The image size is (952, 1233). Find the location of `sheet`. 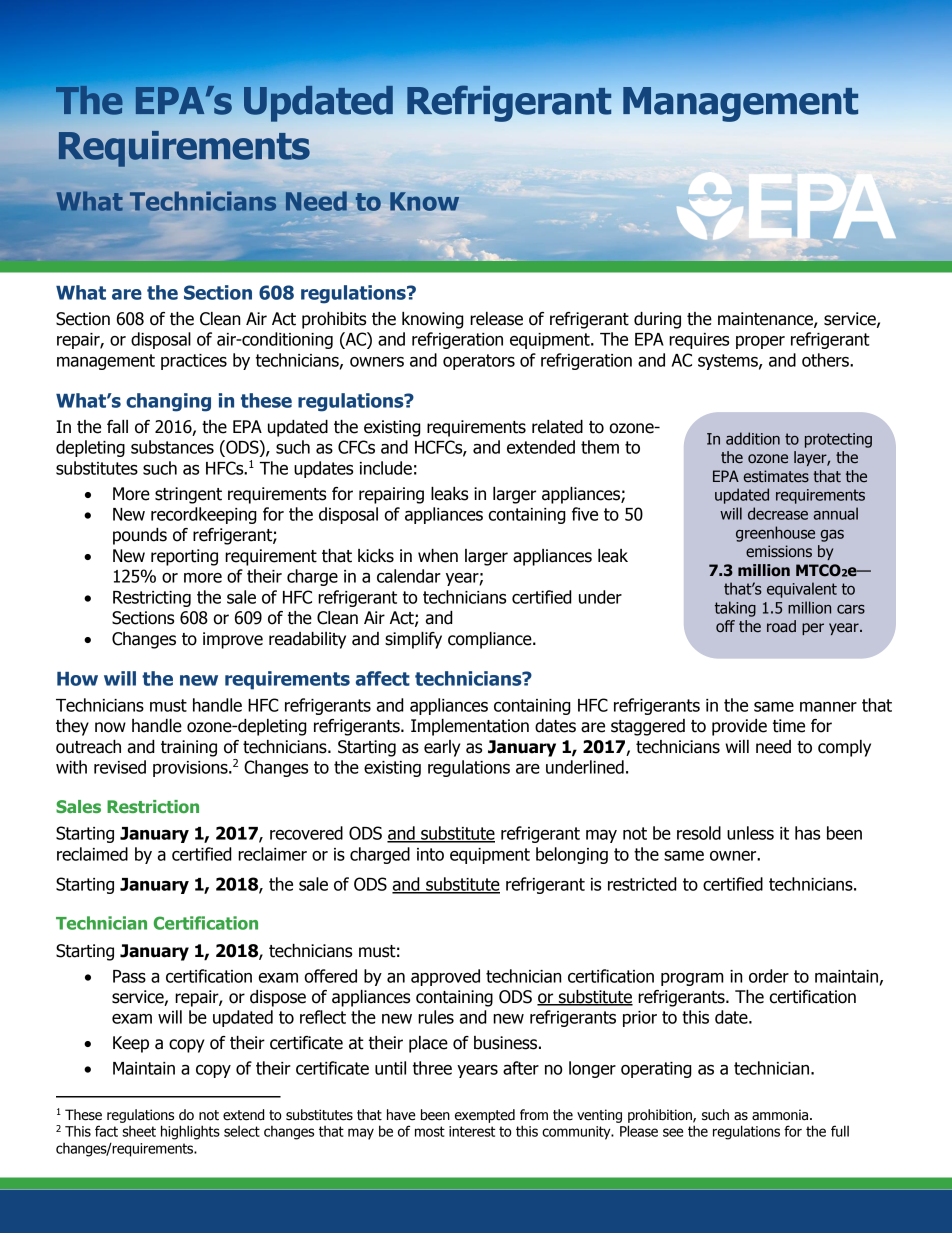

sheet is located at coordinates (139, 1131).
